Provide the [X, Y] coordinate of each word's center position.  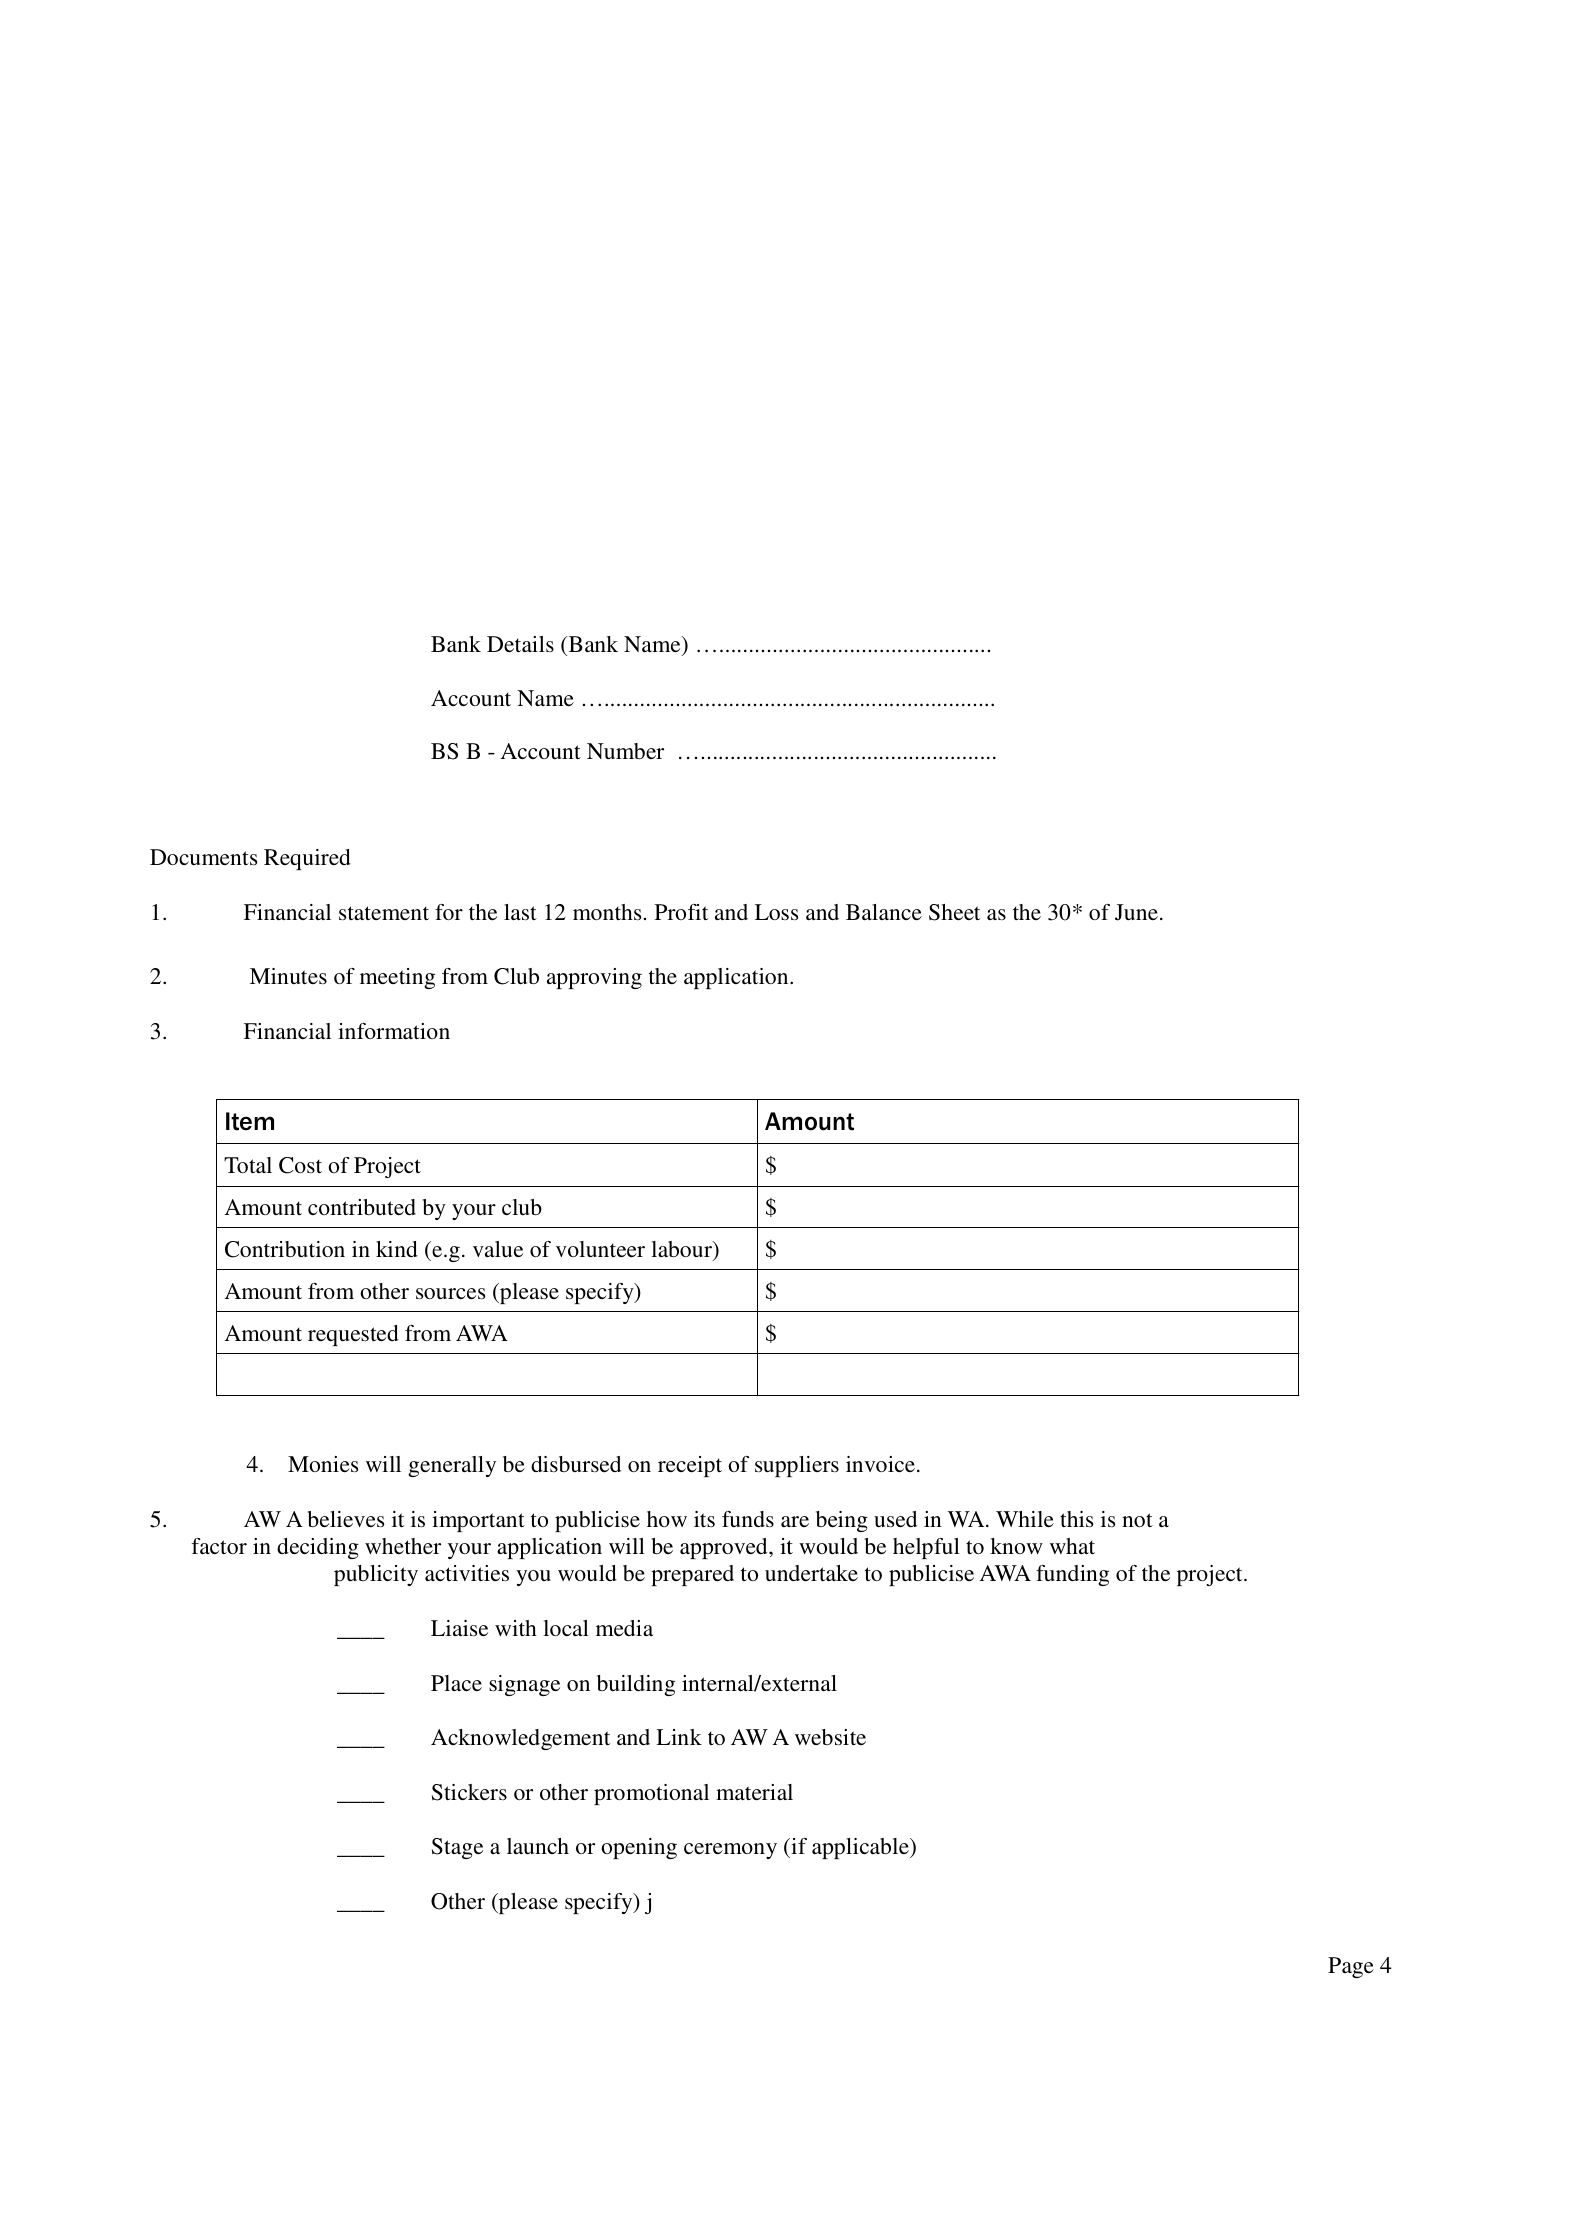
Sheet [954, 912]
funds [748, 1519]
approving [594, 978]
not [1137, 1520]
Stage [457, 1848]
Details [520, 644]
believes [346, 1519]
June [1136, 912]
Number [625, 751]
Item [250, 1121]
